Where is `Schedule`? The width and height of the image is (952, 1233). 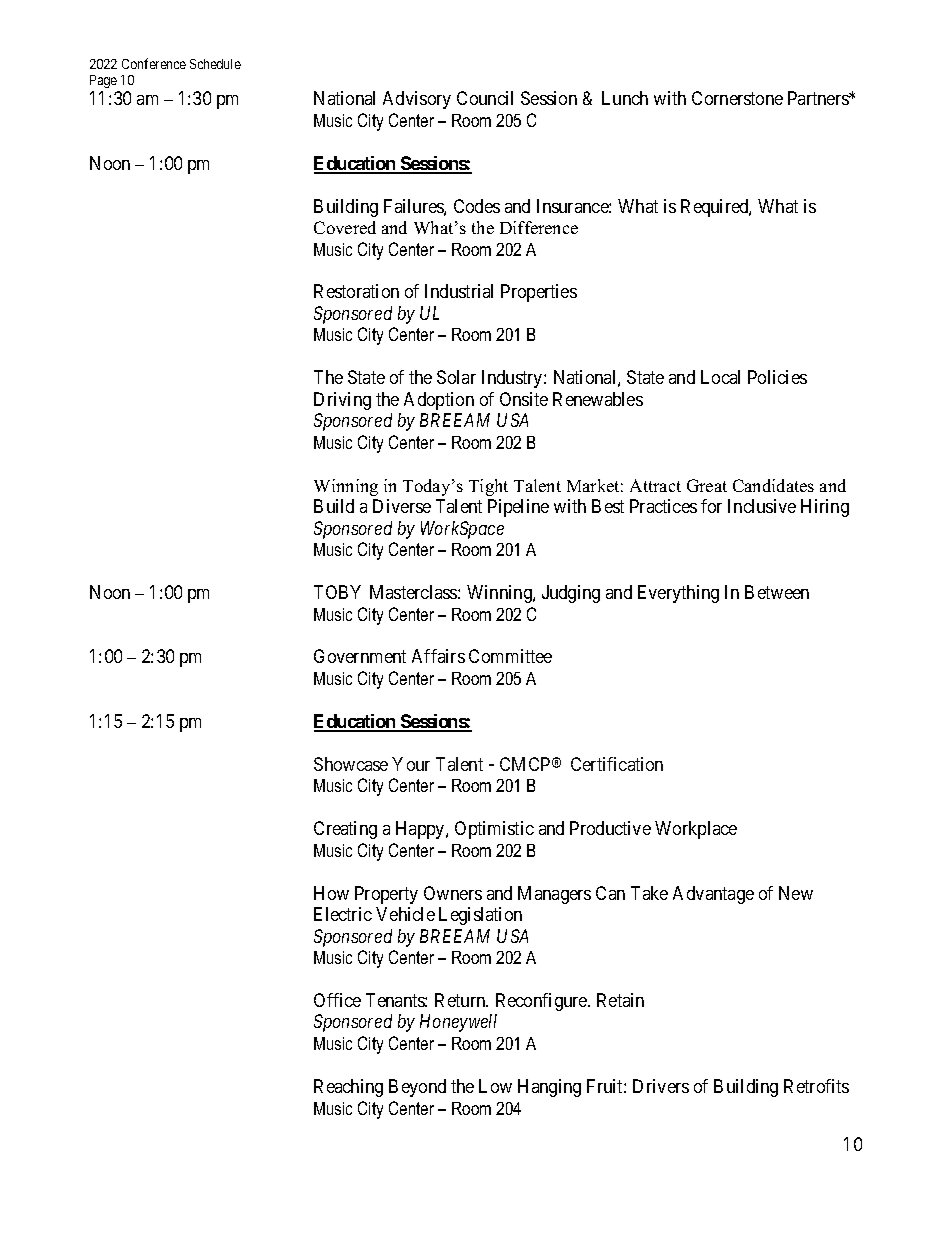 Schedule is located at coordinates (215, 64).
